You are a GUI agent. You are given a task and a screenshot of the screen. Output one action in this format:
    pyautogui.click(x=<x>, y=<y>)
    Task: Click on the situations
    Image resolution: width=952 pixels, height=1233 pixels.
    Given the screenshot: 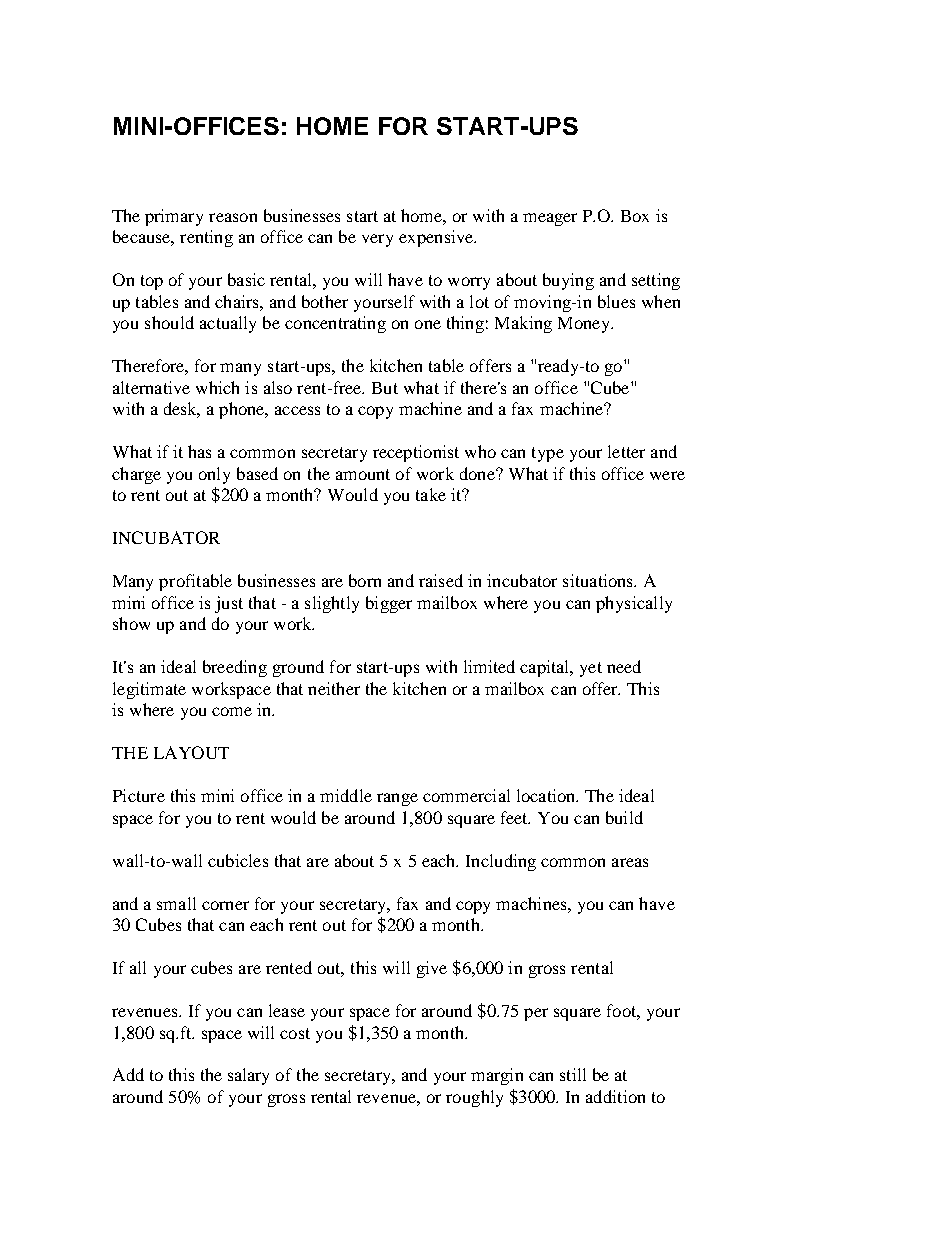 What is the action you would take?
    pyautogui.click(x=599, y=580)
